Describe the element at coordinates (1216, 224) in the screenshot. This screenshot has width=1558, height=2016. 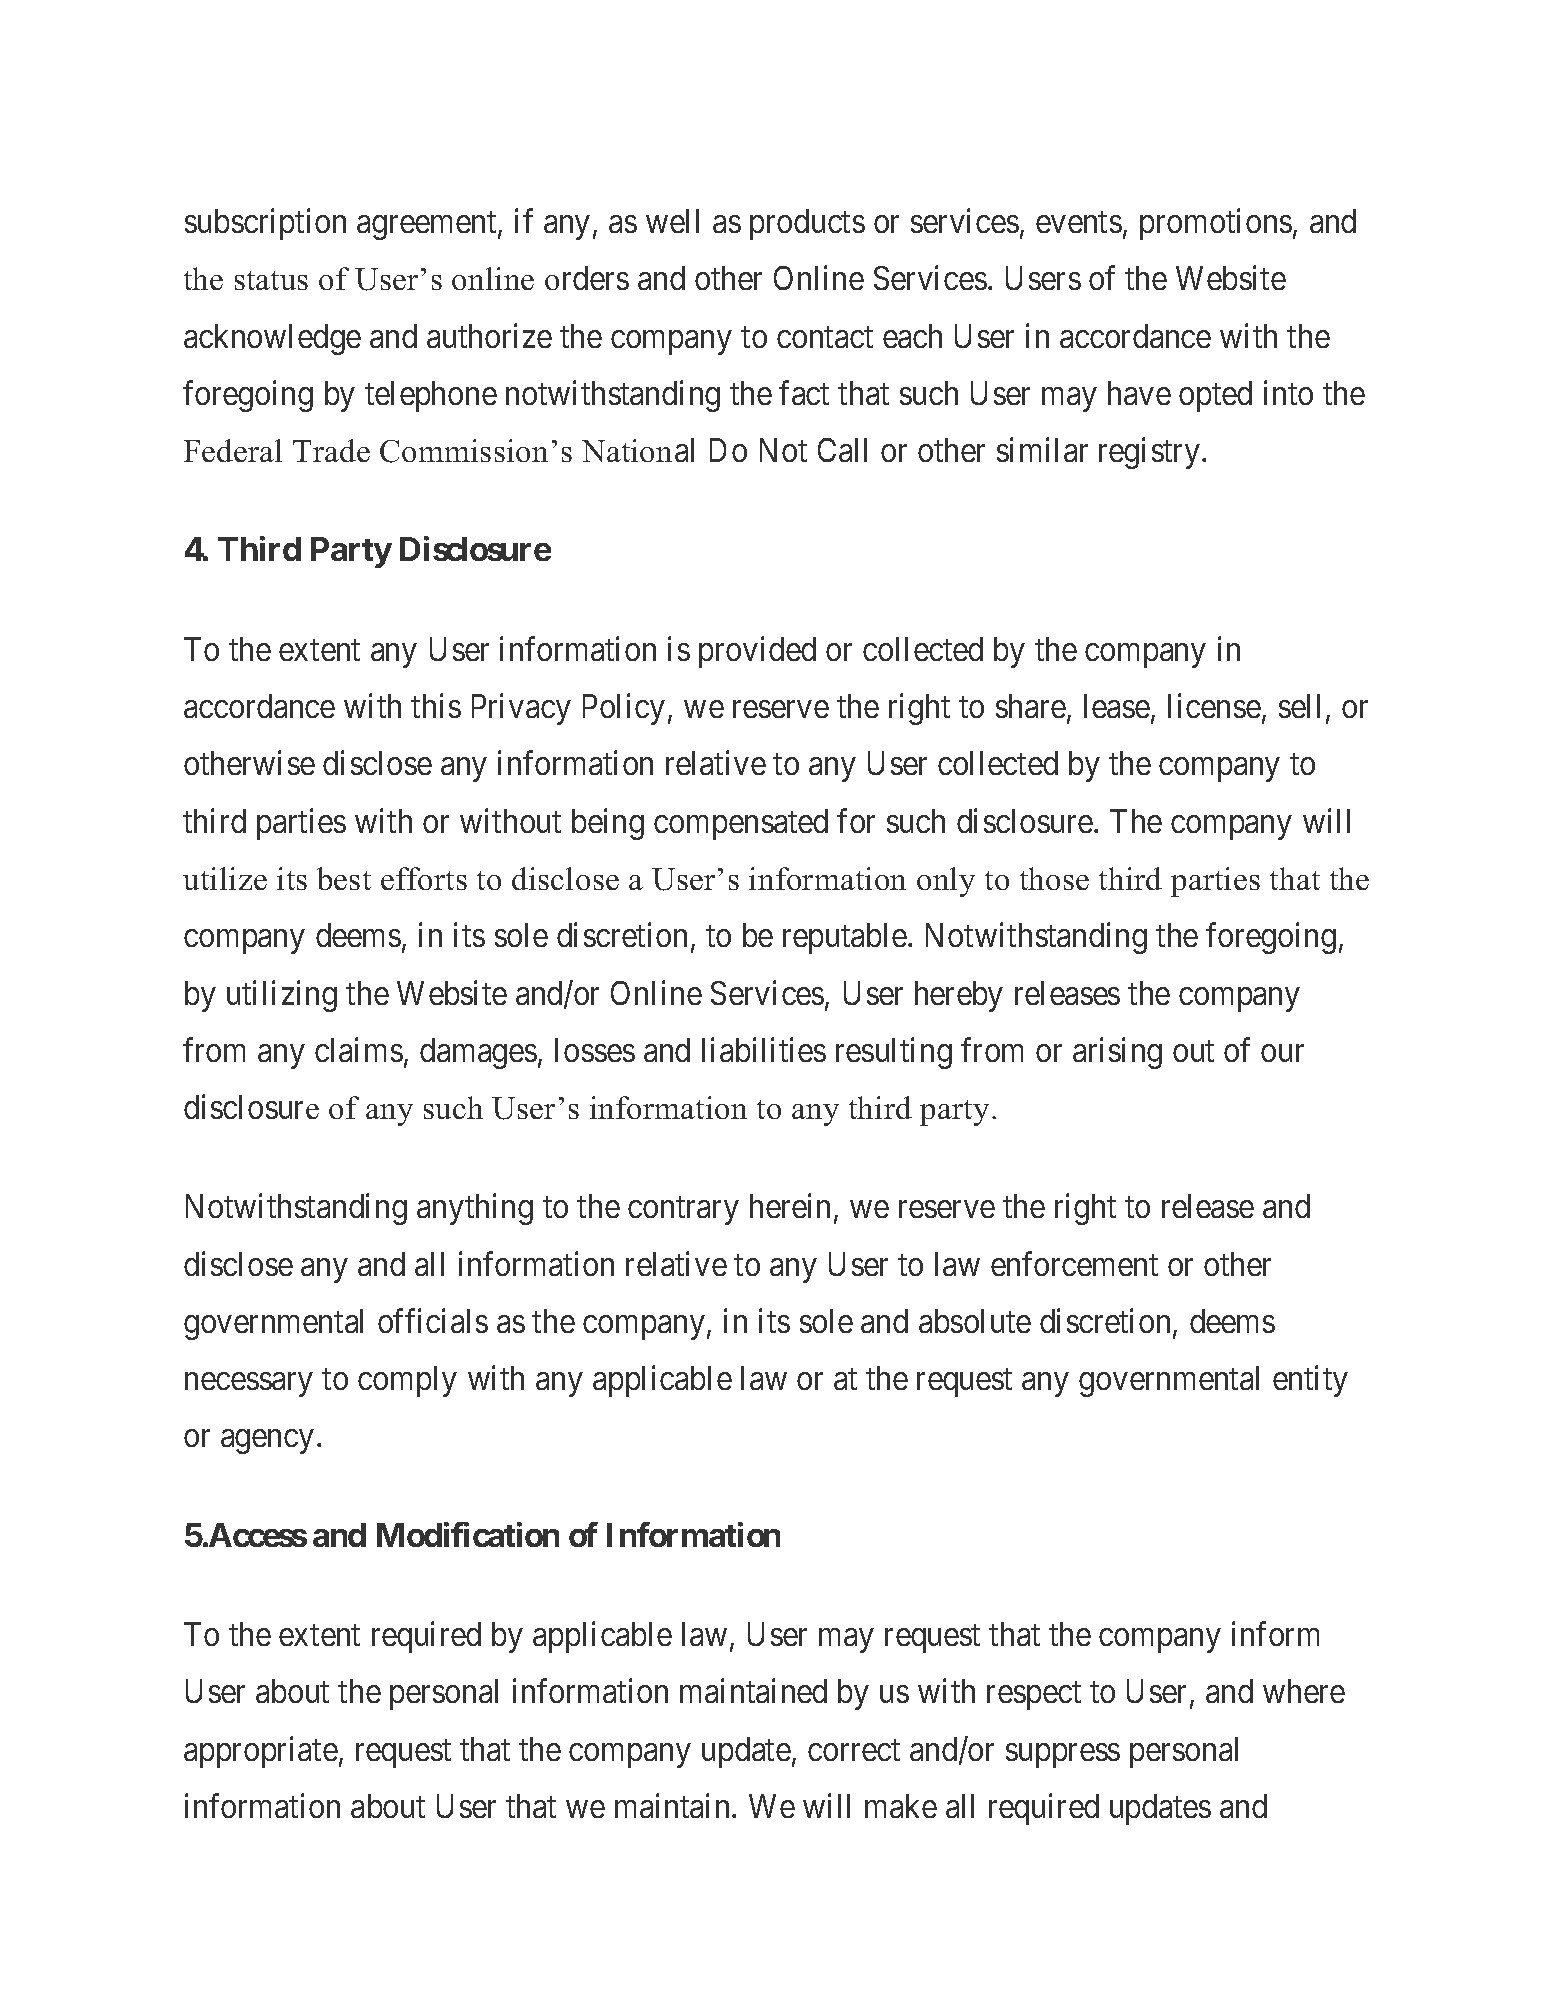
I see `promotions` at that location.
